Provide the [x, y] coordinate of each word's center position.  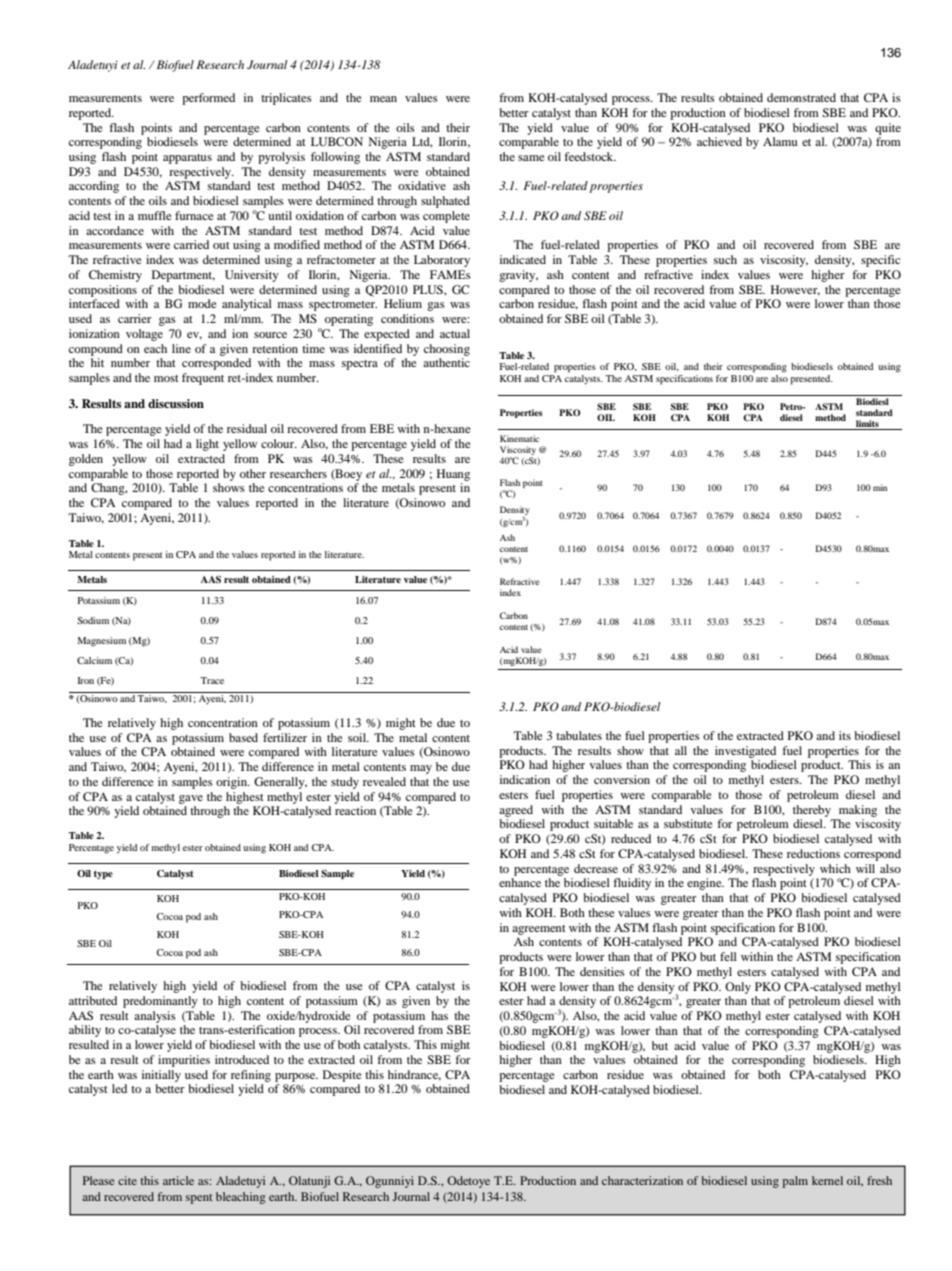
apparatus [187, 159]
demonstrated [801, 97]
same [531, 158]
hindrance [414, 1075]
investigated [745, 752]
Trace [212, 680]
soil [358, 737]
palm [795, 1182]
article [178, 1180]
